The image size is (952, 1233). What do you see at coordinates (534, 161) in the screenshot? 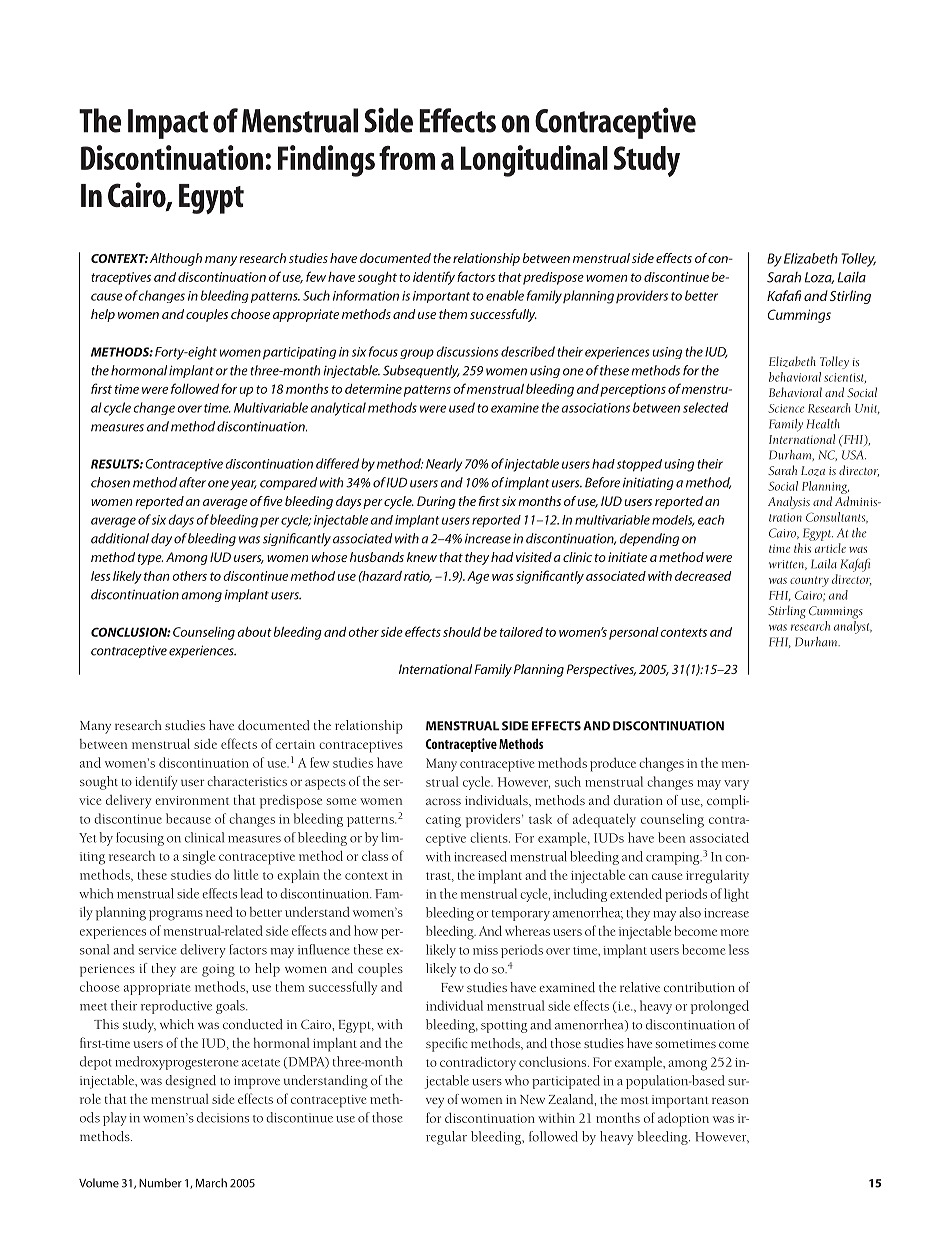
I see `Longitudinal` at bounding box center [534, 161].
